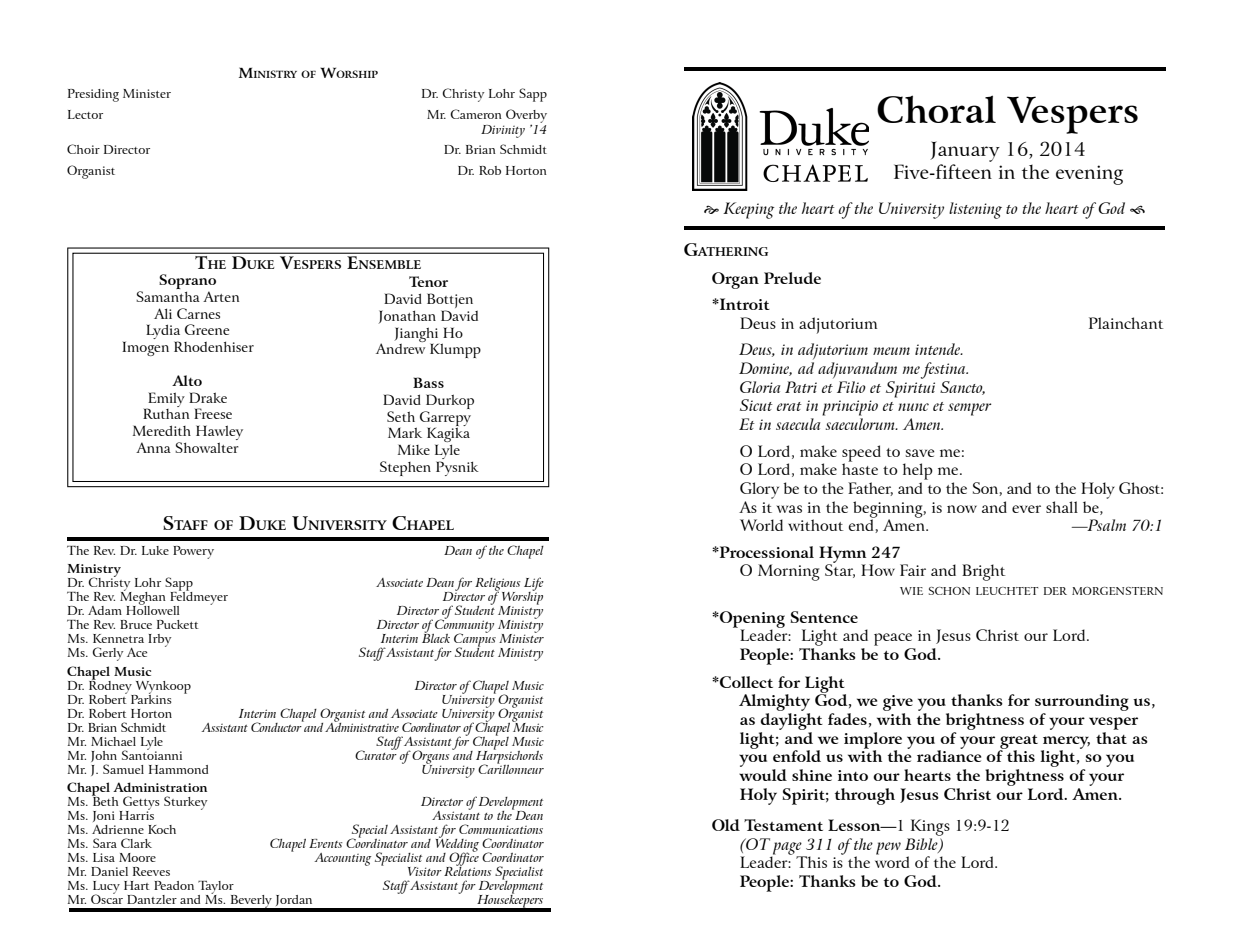 This image has height=952, width=1233. Describe the element at coordinates (207, 447) in the image. I see `Showalter` at that location.
